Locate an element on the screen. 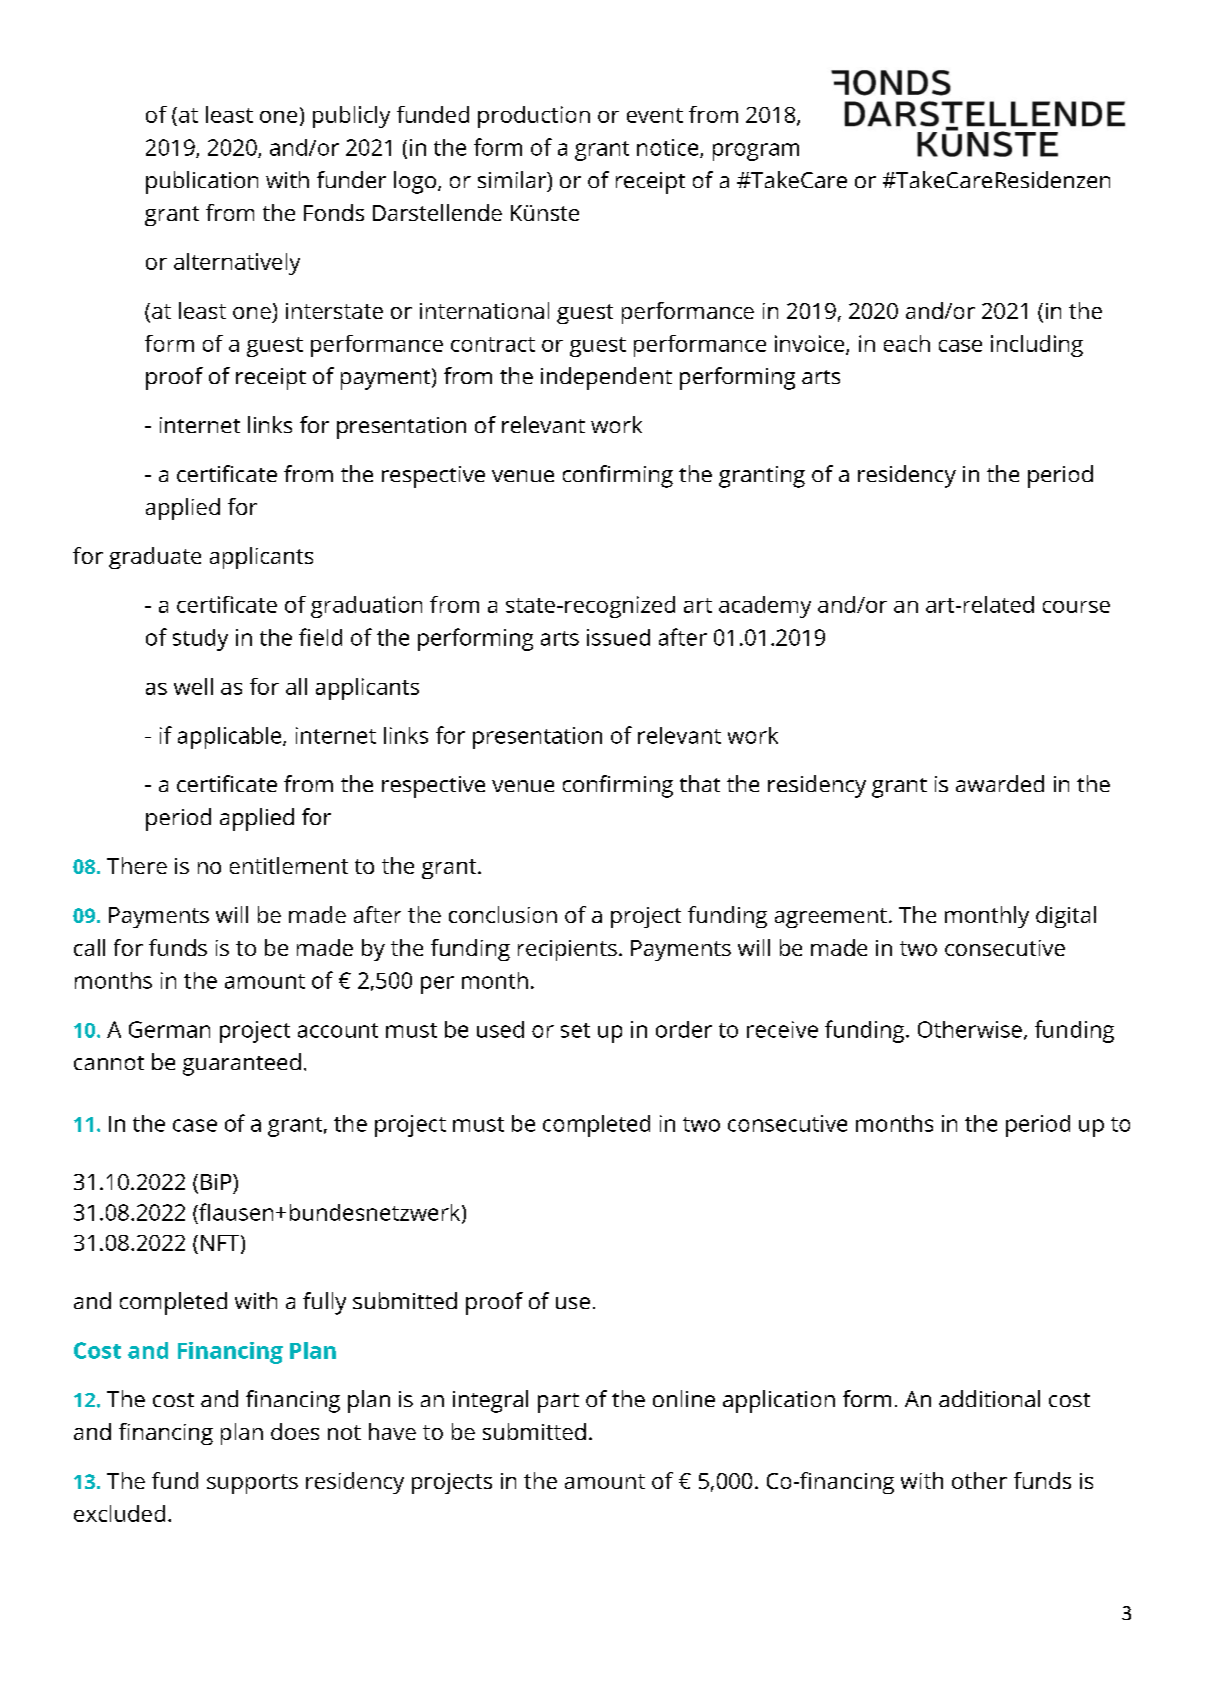 The width and height of the screenshot is (1205, 1705). publication is located at coordinates (202, 182).
